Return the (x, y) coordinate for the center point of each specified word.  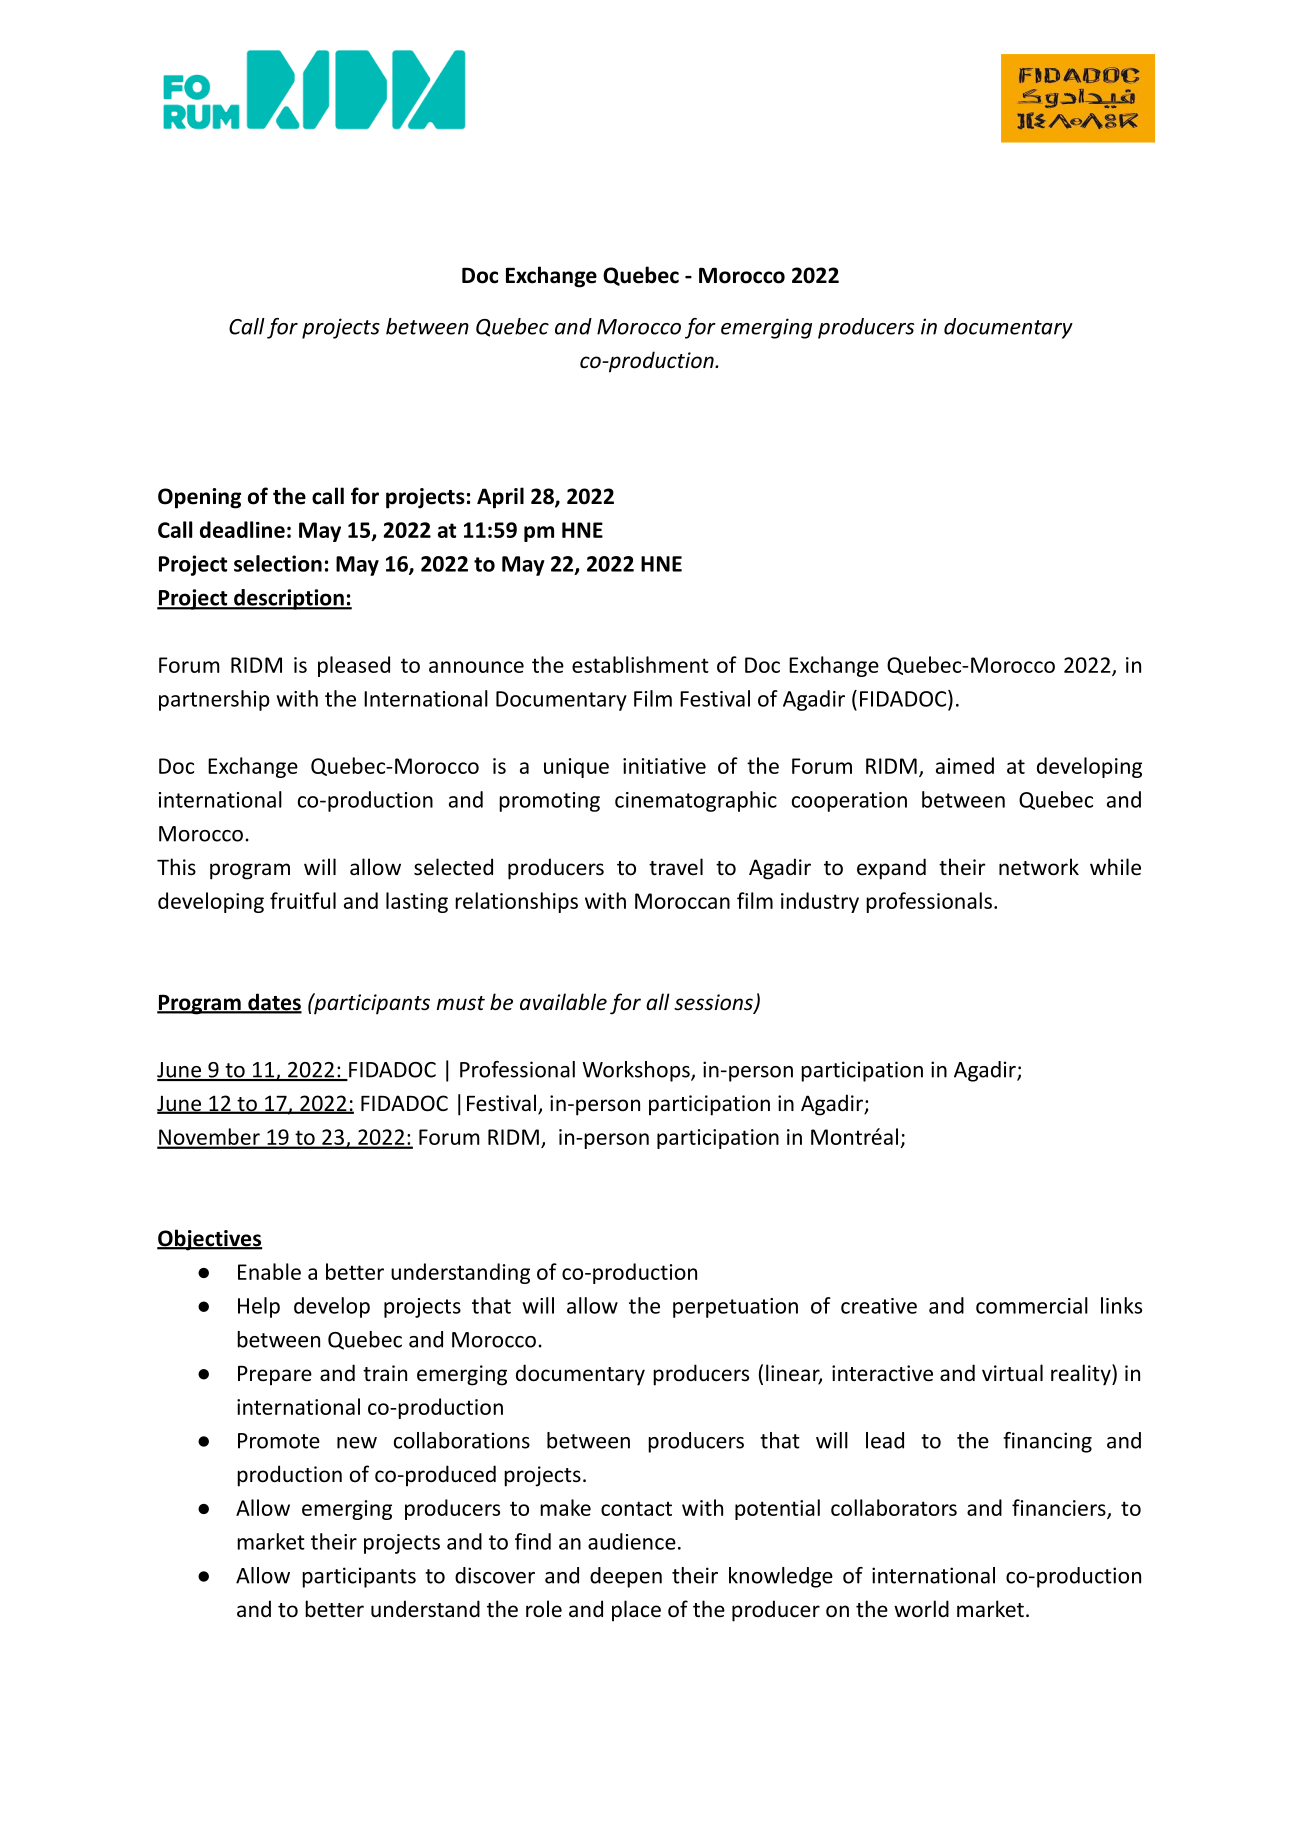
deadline (242, 529)
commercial (1032, 1305)
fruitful (303, 900)
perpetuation (735, 1308)
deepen (626, 1577)
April (500, 498)
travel (676, 866)
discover (495, 1575)
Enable (269, 1271)
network (1039, 867)
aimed (965, 765)
